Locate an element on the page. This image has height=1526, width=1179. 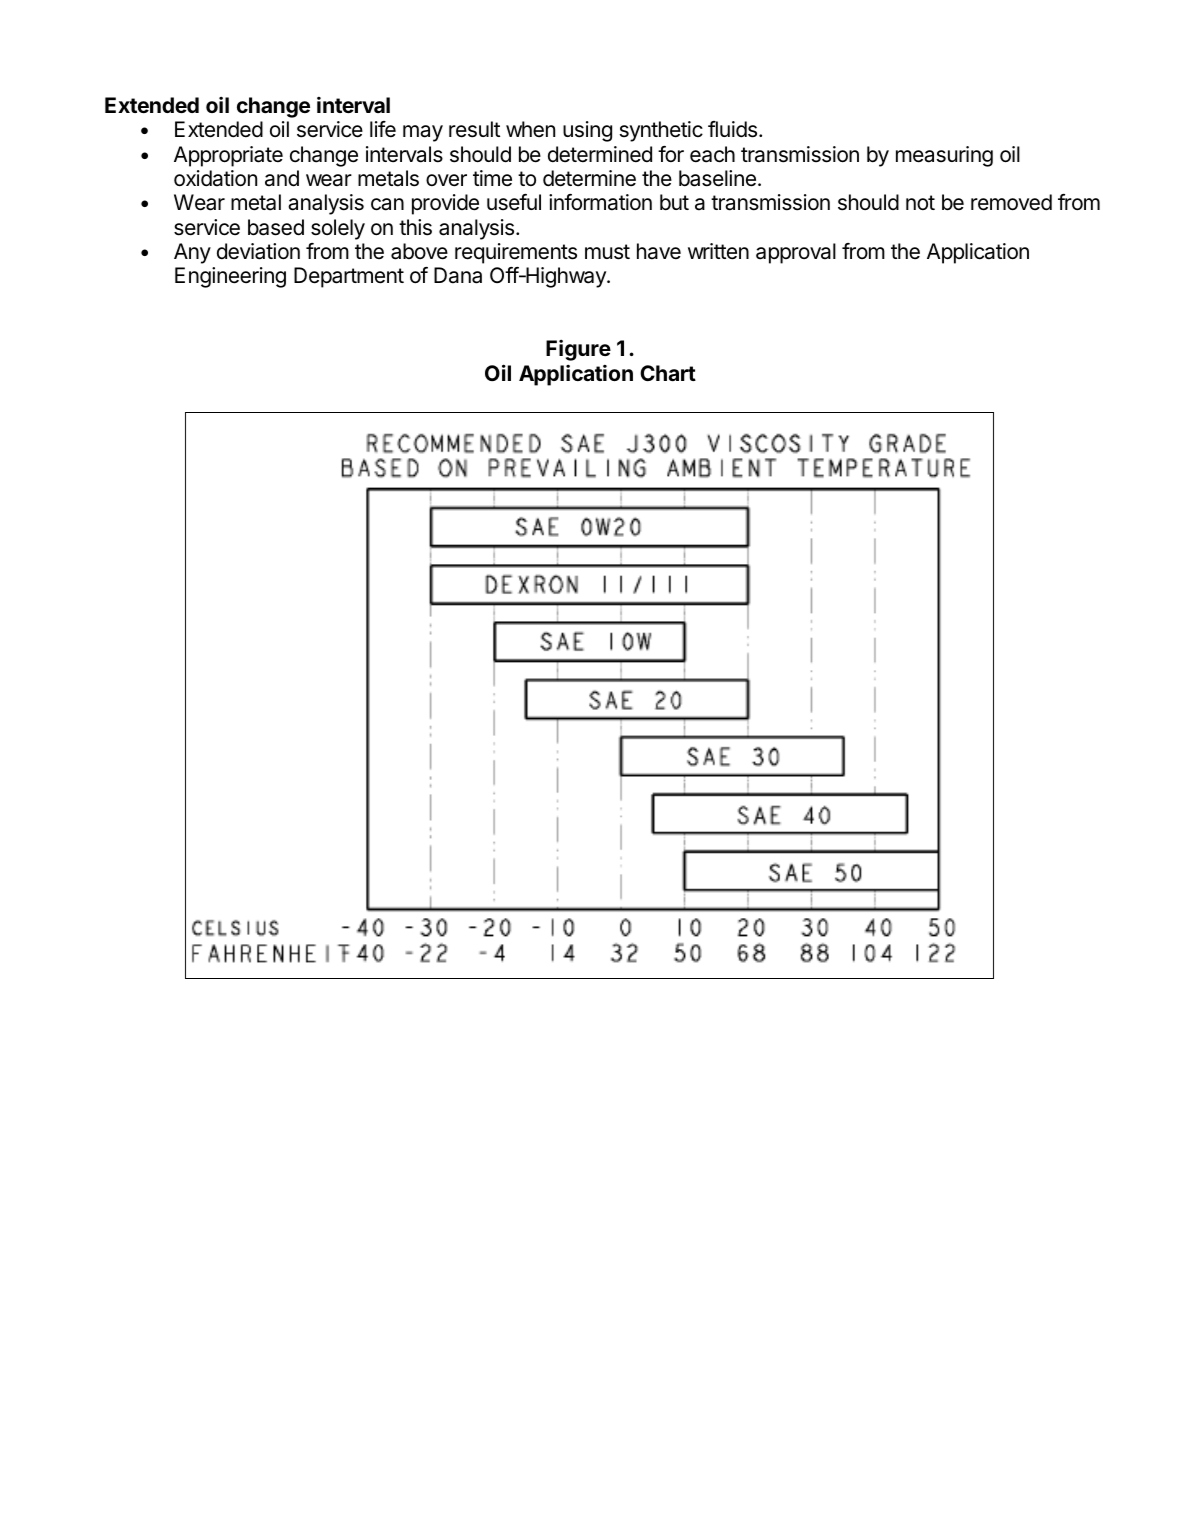
Figure is located at coordinates (578, 350).
